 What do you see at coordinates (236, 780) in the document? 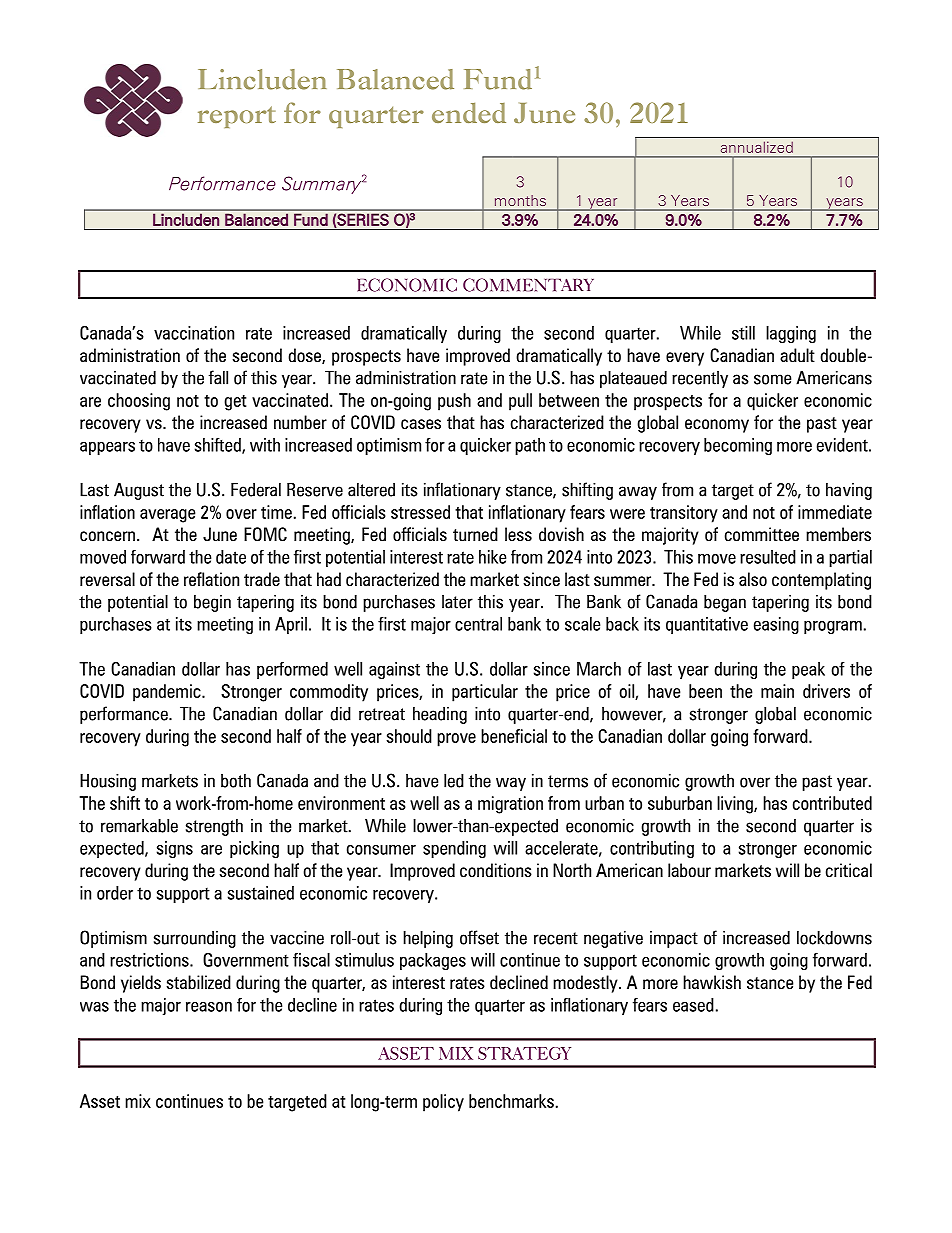
I see `both` at bounding box center [236, 780].
